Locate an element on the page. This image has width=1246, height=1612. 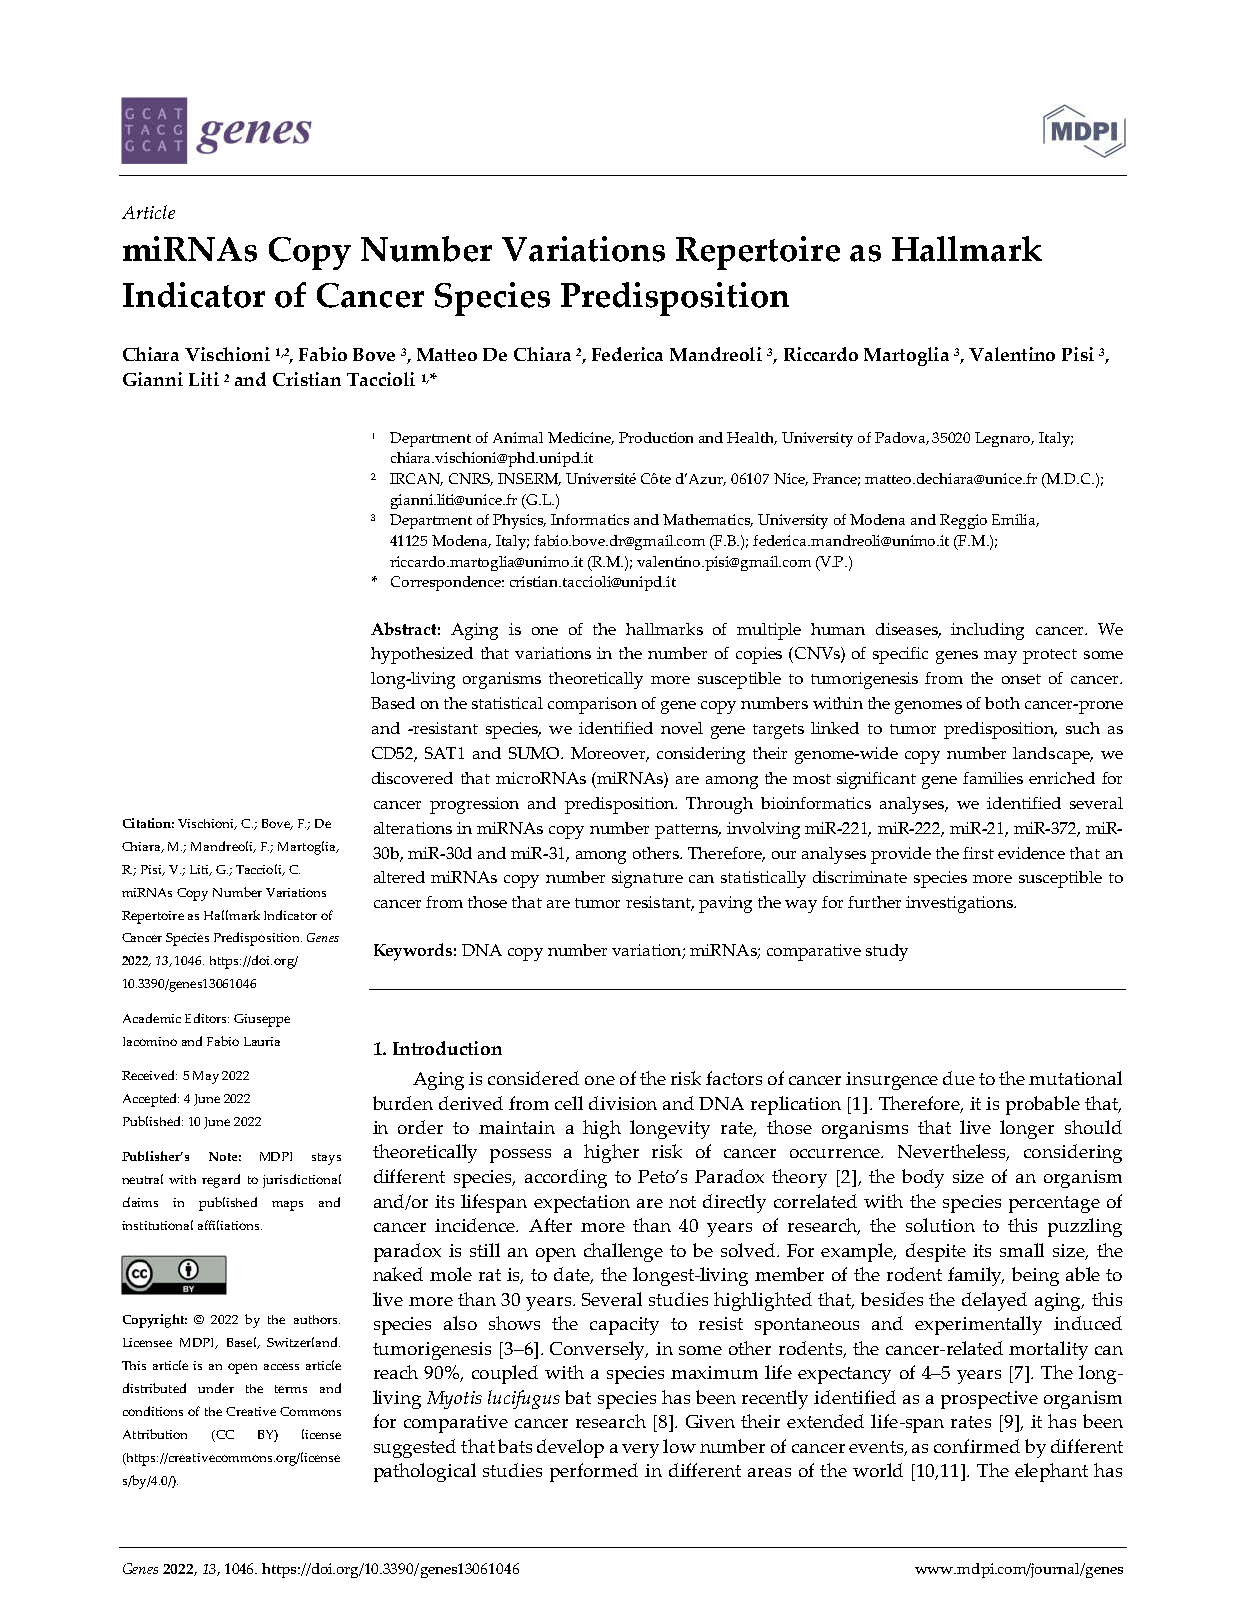
study is located at coordinates (887, 952).
